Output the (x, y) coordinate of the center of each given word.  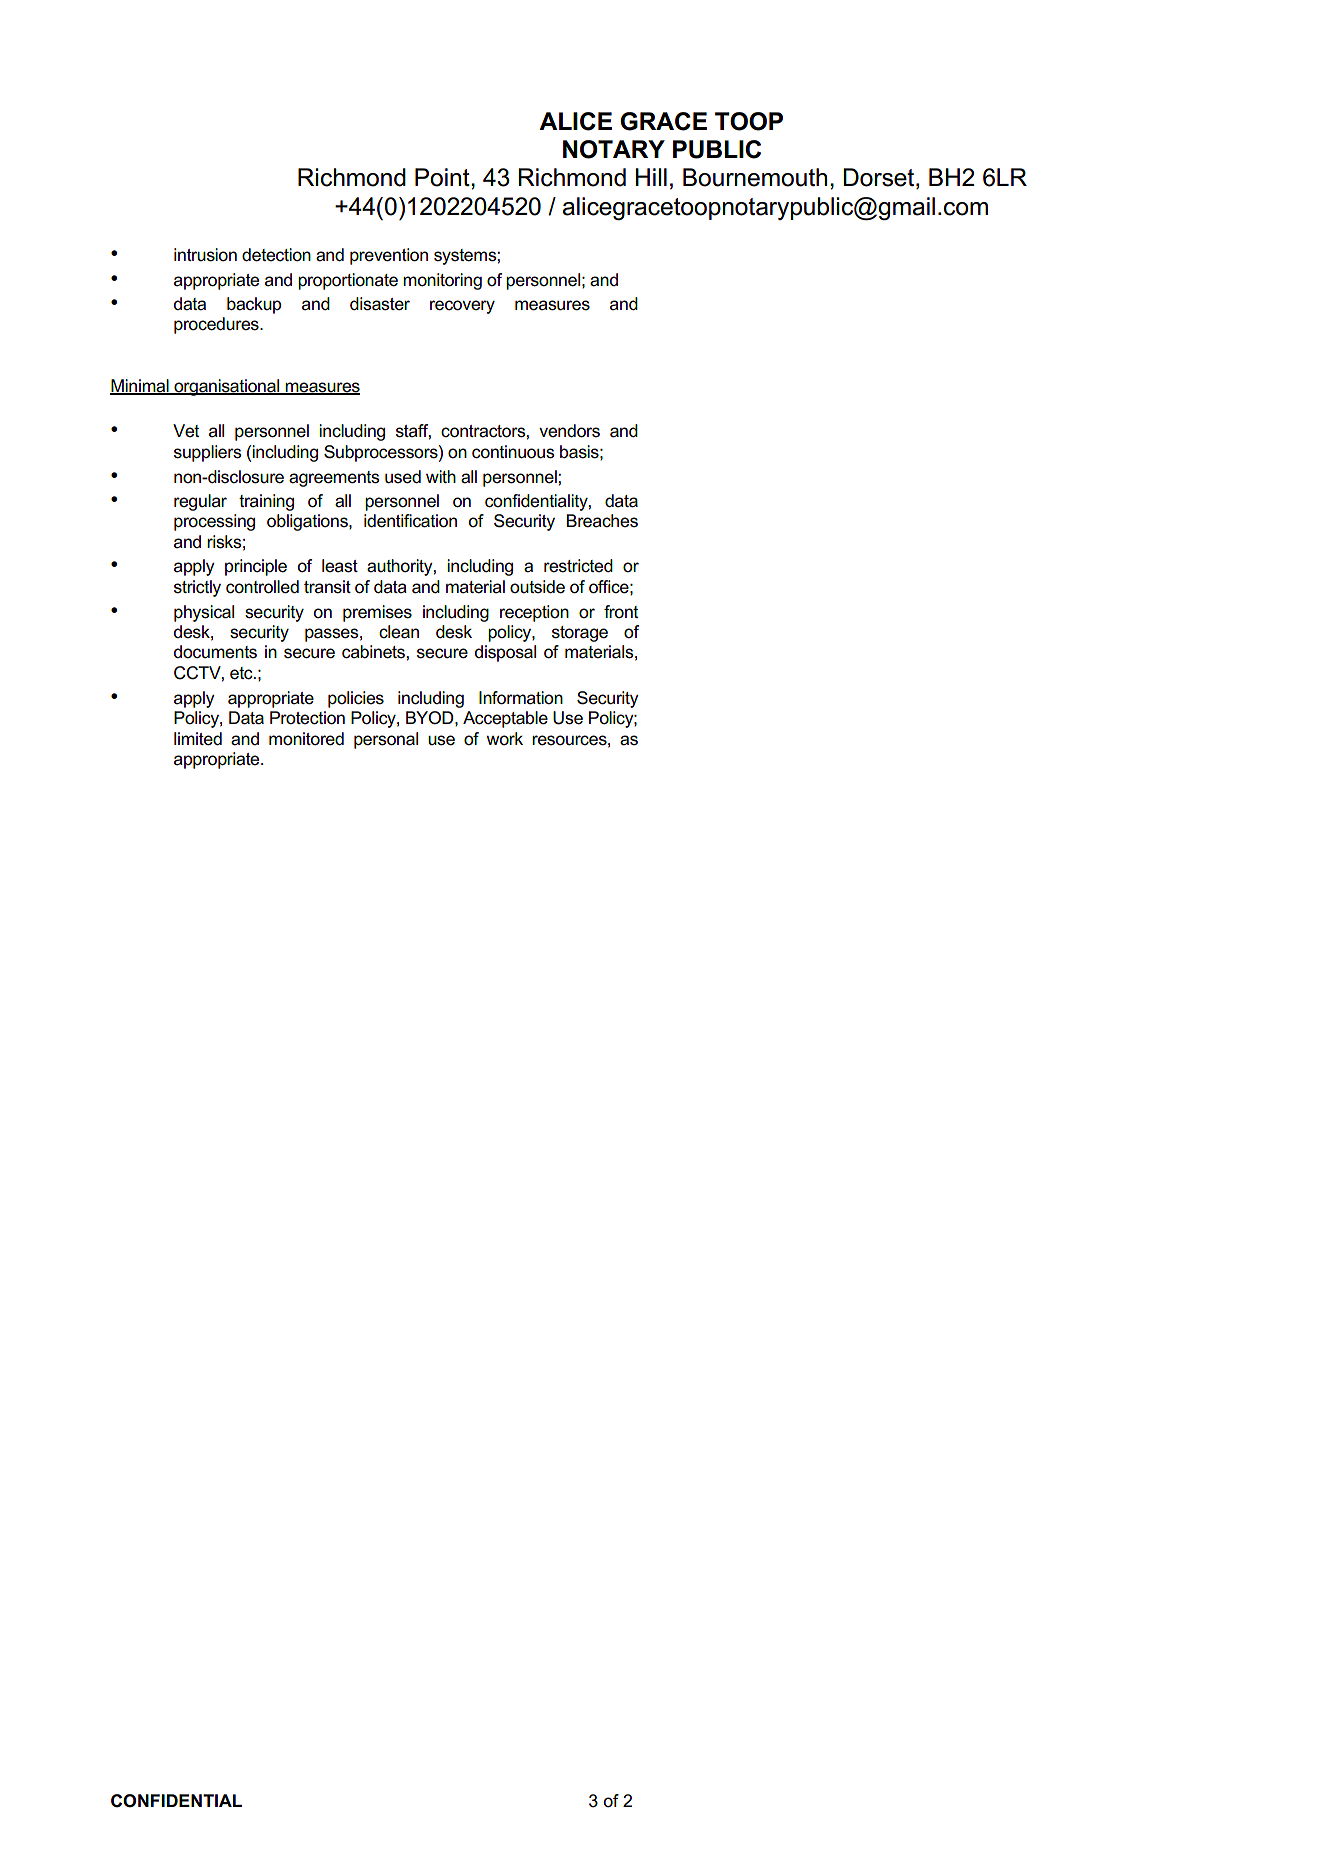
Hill (651, 177)
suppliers (208, 453)
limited (198, 739)
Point (443, 177)
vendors (569, 431)
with (441, 476)
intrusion (205, 255)
